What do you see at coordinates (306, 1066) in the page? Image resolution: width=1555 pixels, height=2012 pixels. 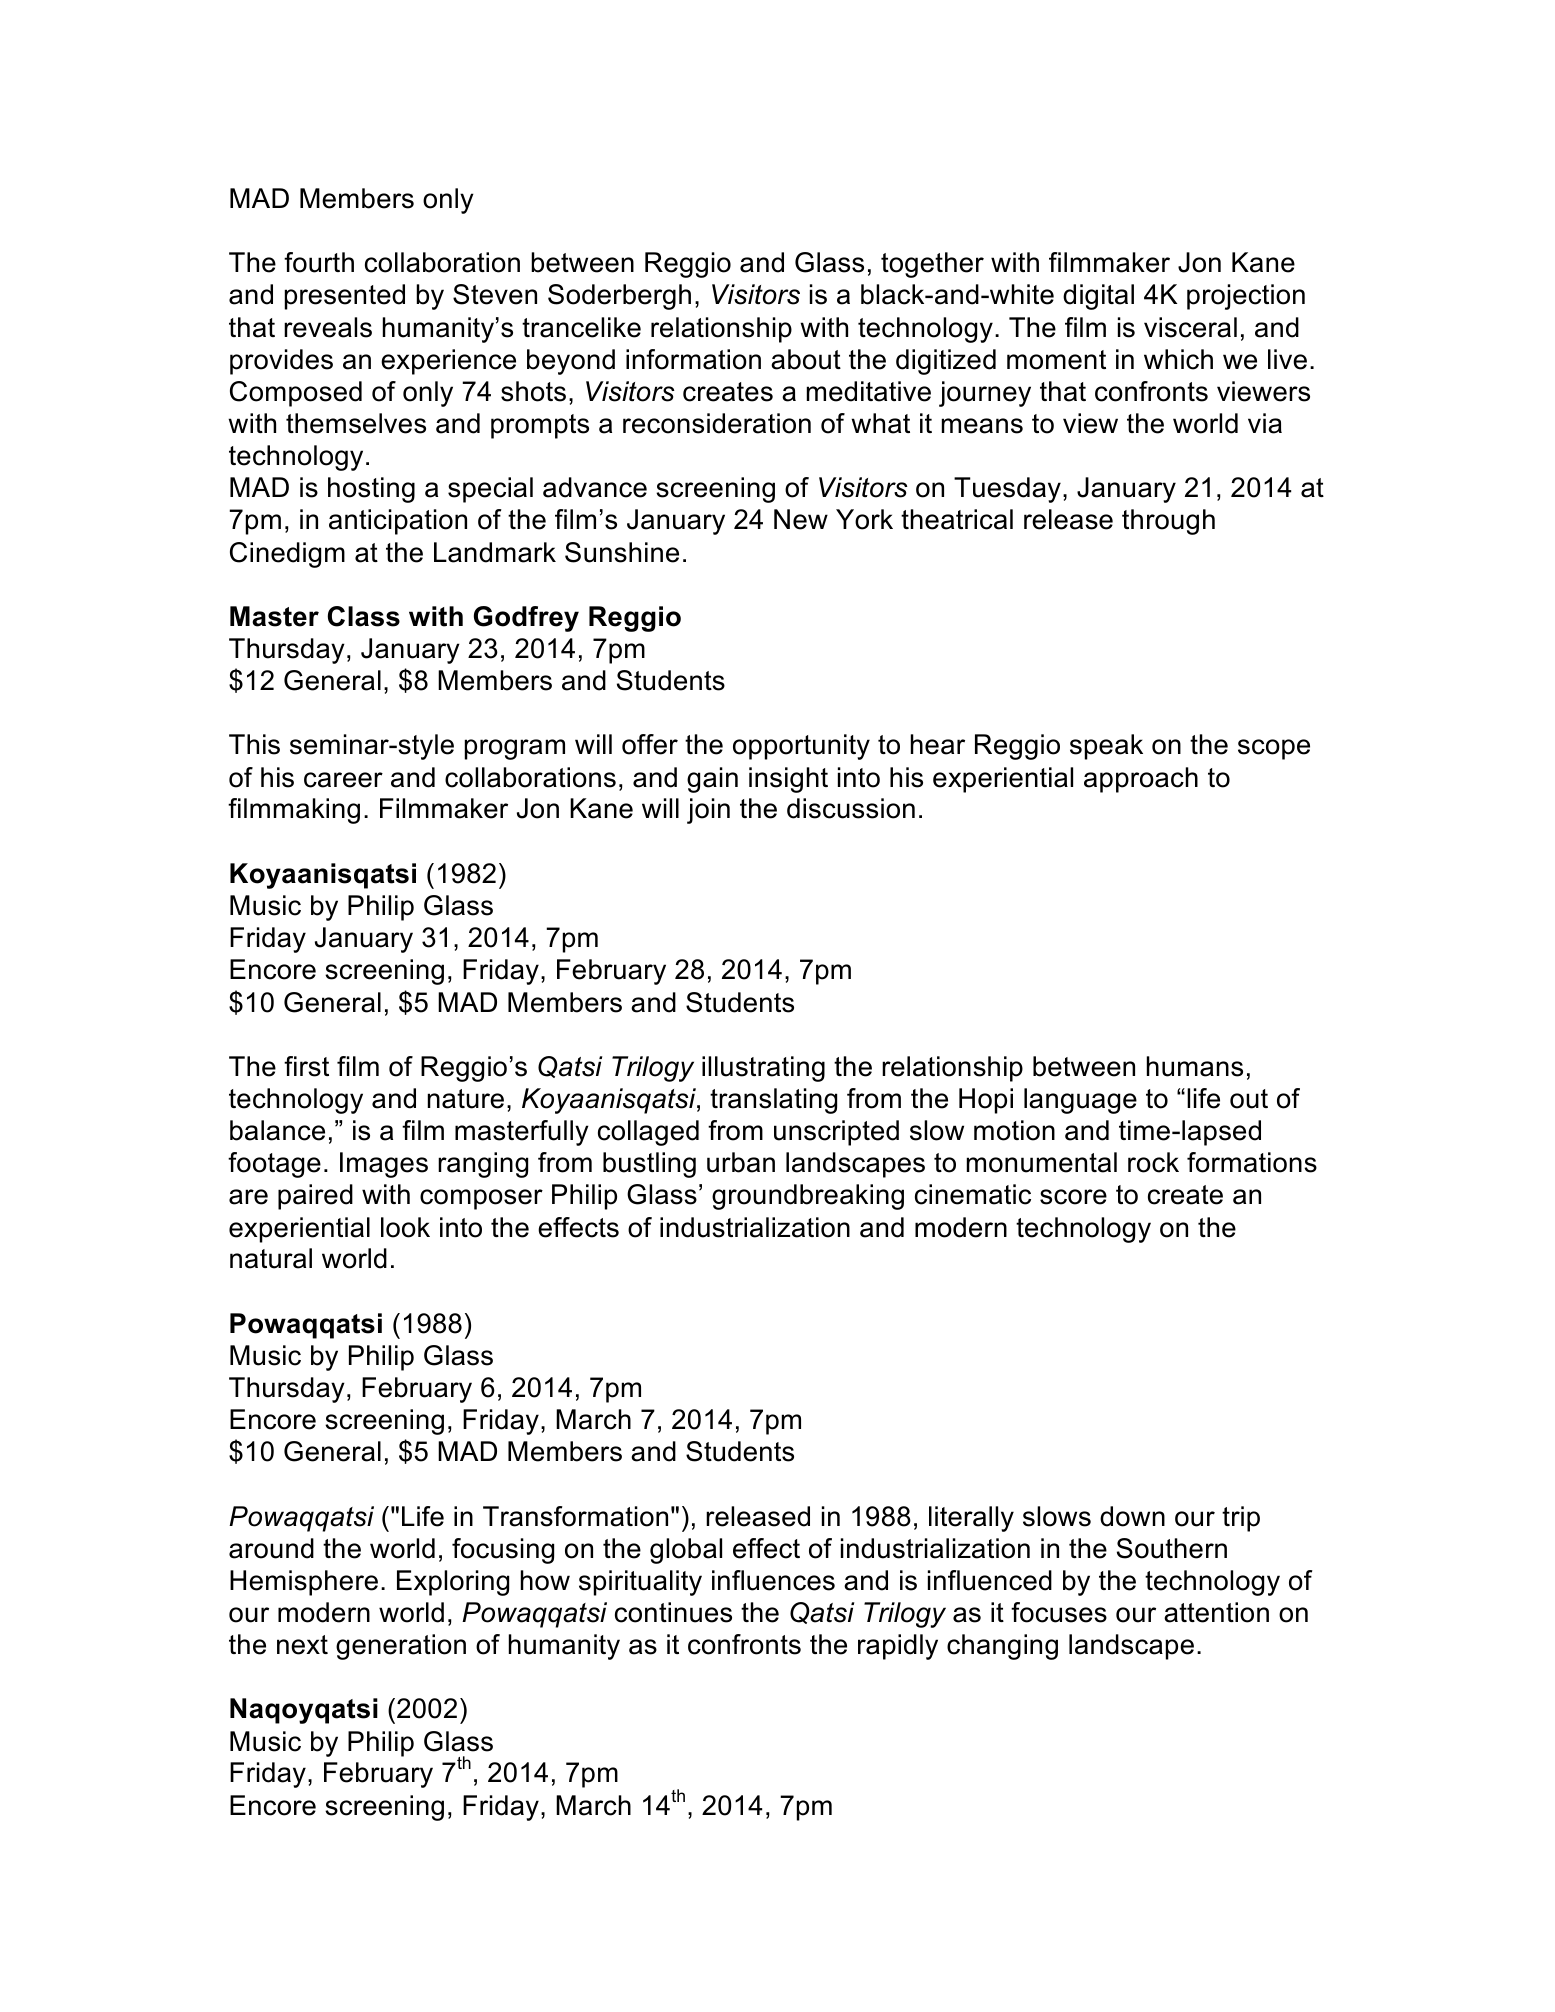 I see `first` at bounding box center [306, 1066].
